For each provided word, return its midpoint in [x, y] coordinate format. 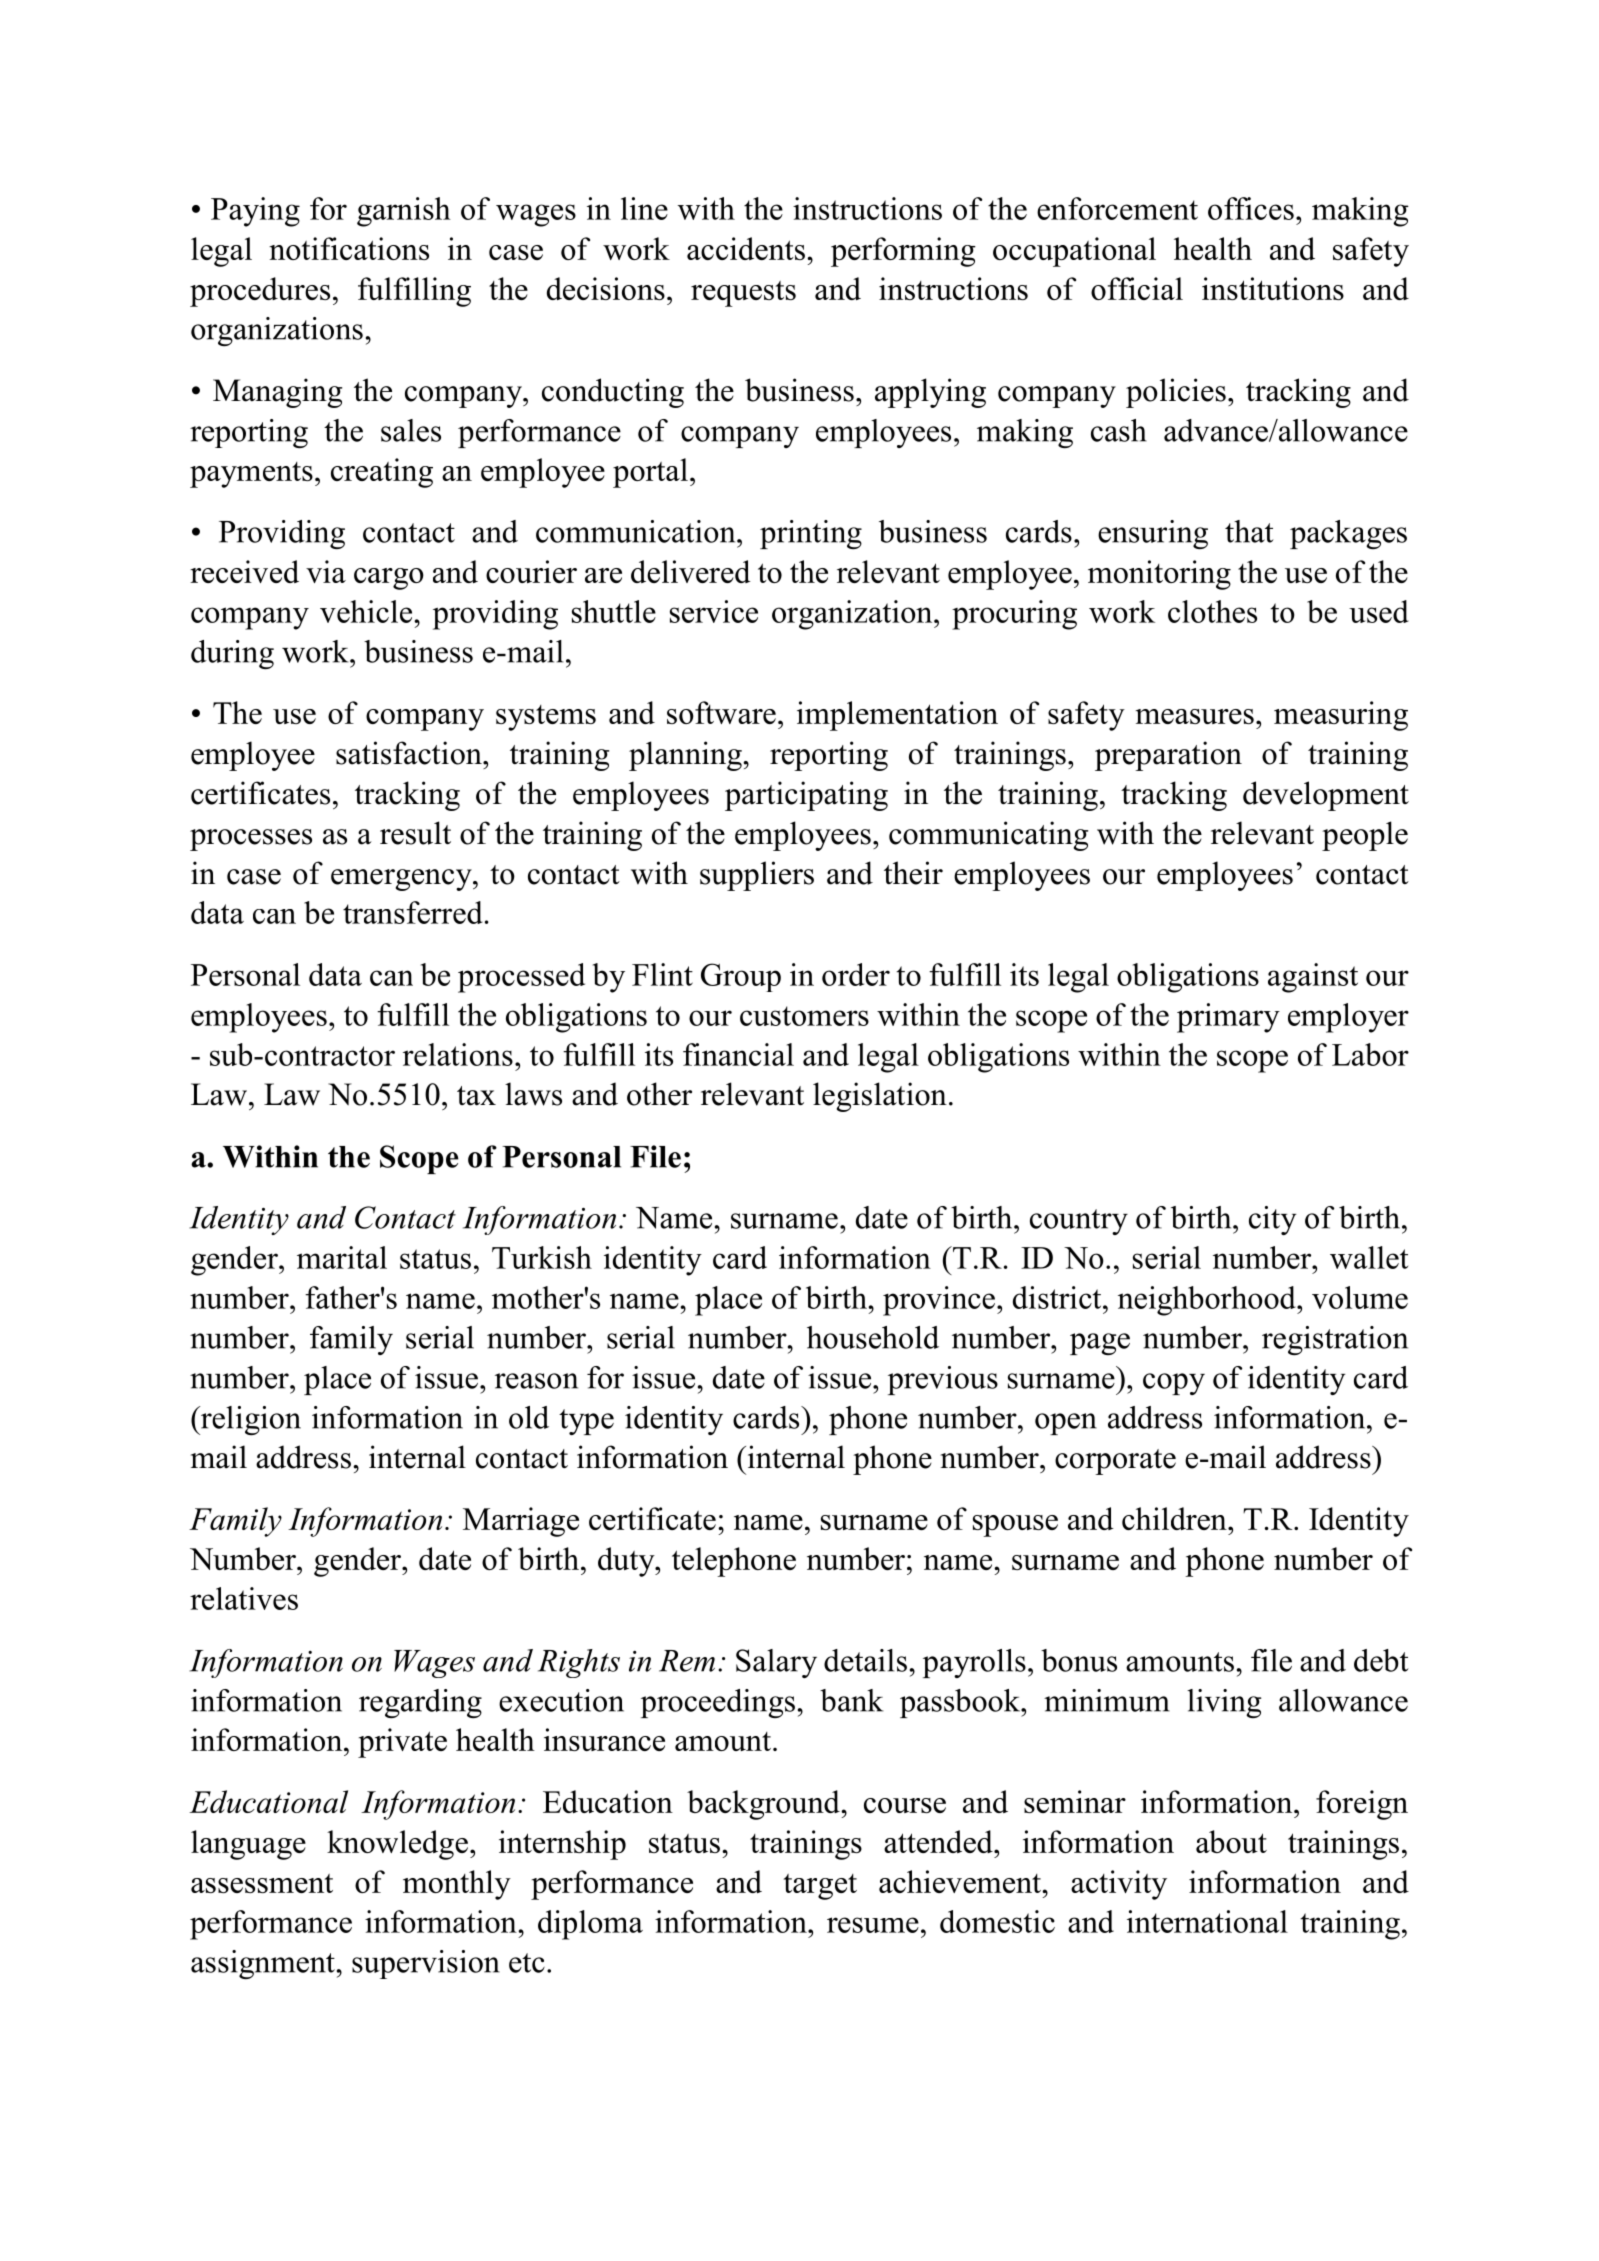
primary [1228, 1018]
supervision [426, 1964]
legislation [880, 1097]
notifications [349, 248]
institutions [1273, 288]
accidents [746, 248]
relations [458, 1054]
